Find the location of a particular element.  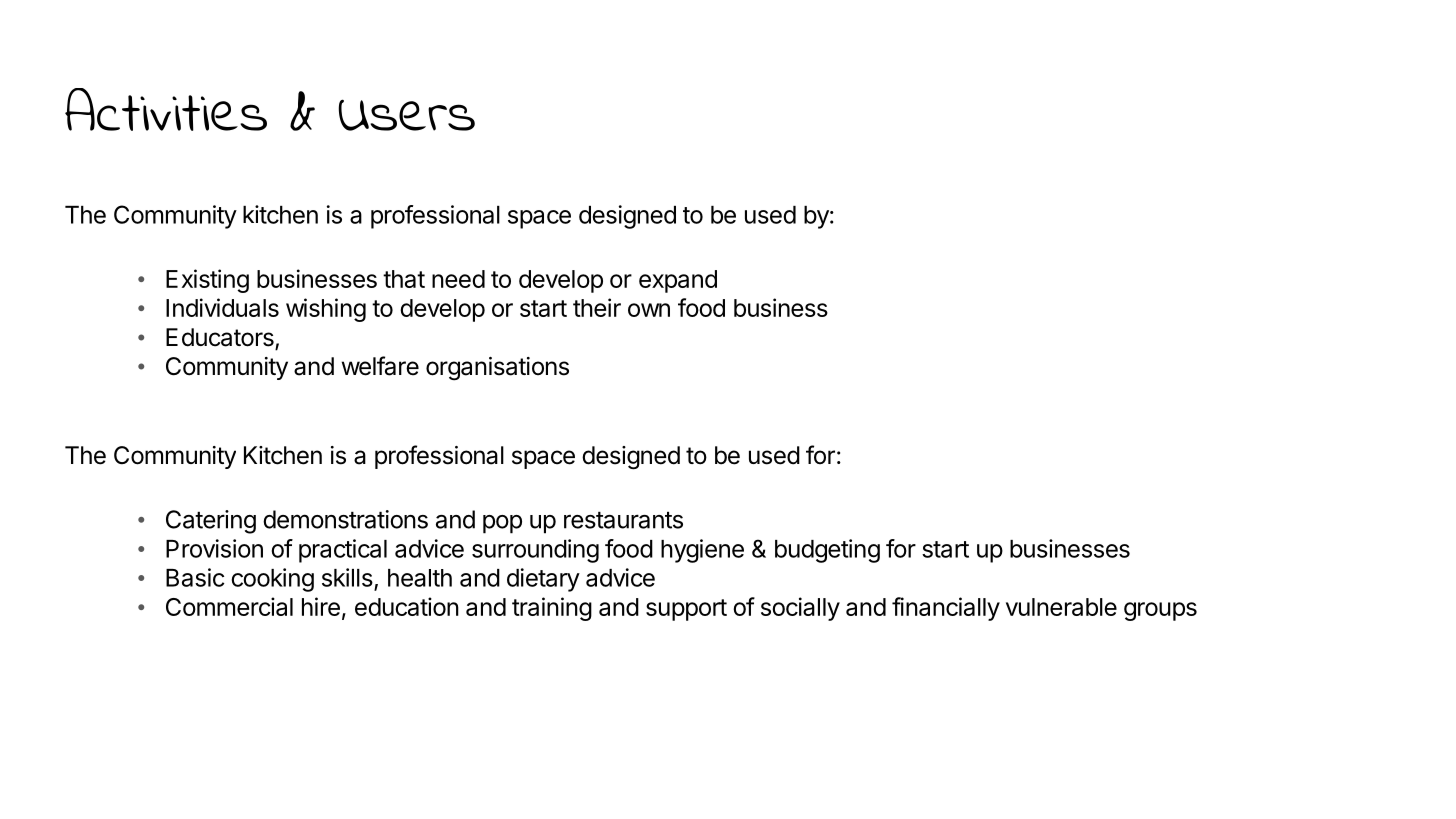

organisations is located at coordinates (497, 369).
